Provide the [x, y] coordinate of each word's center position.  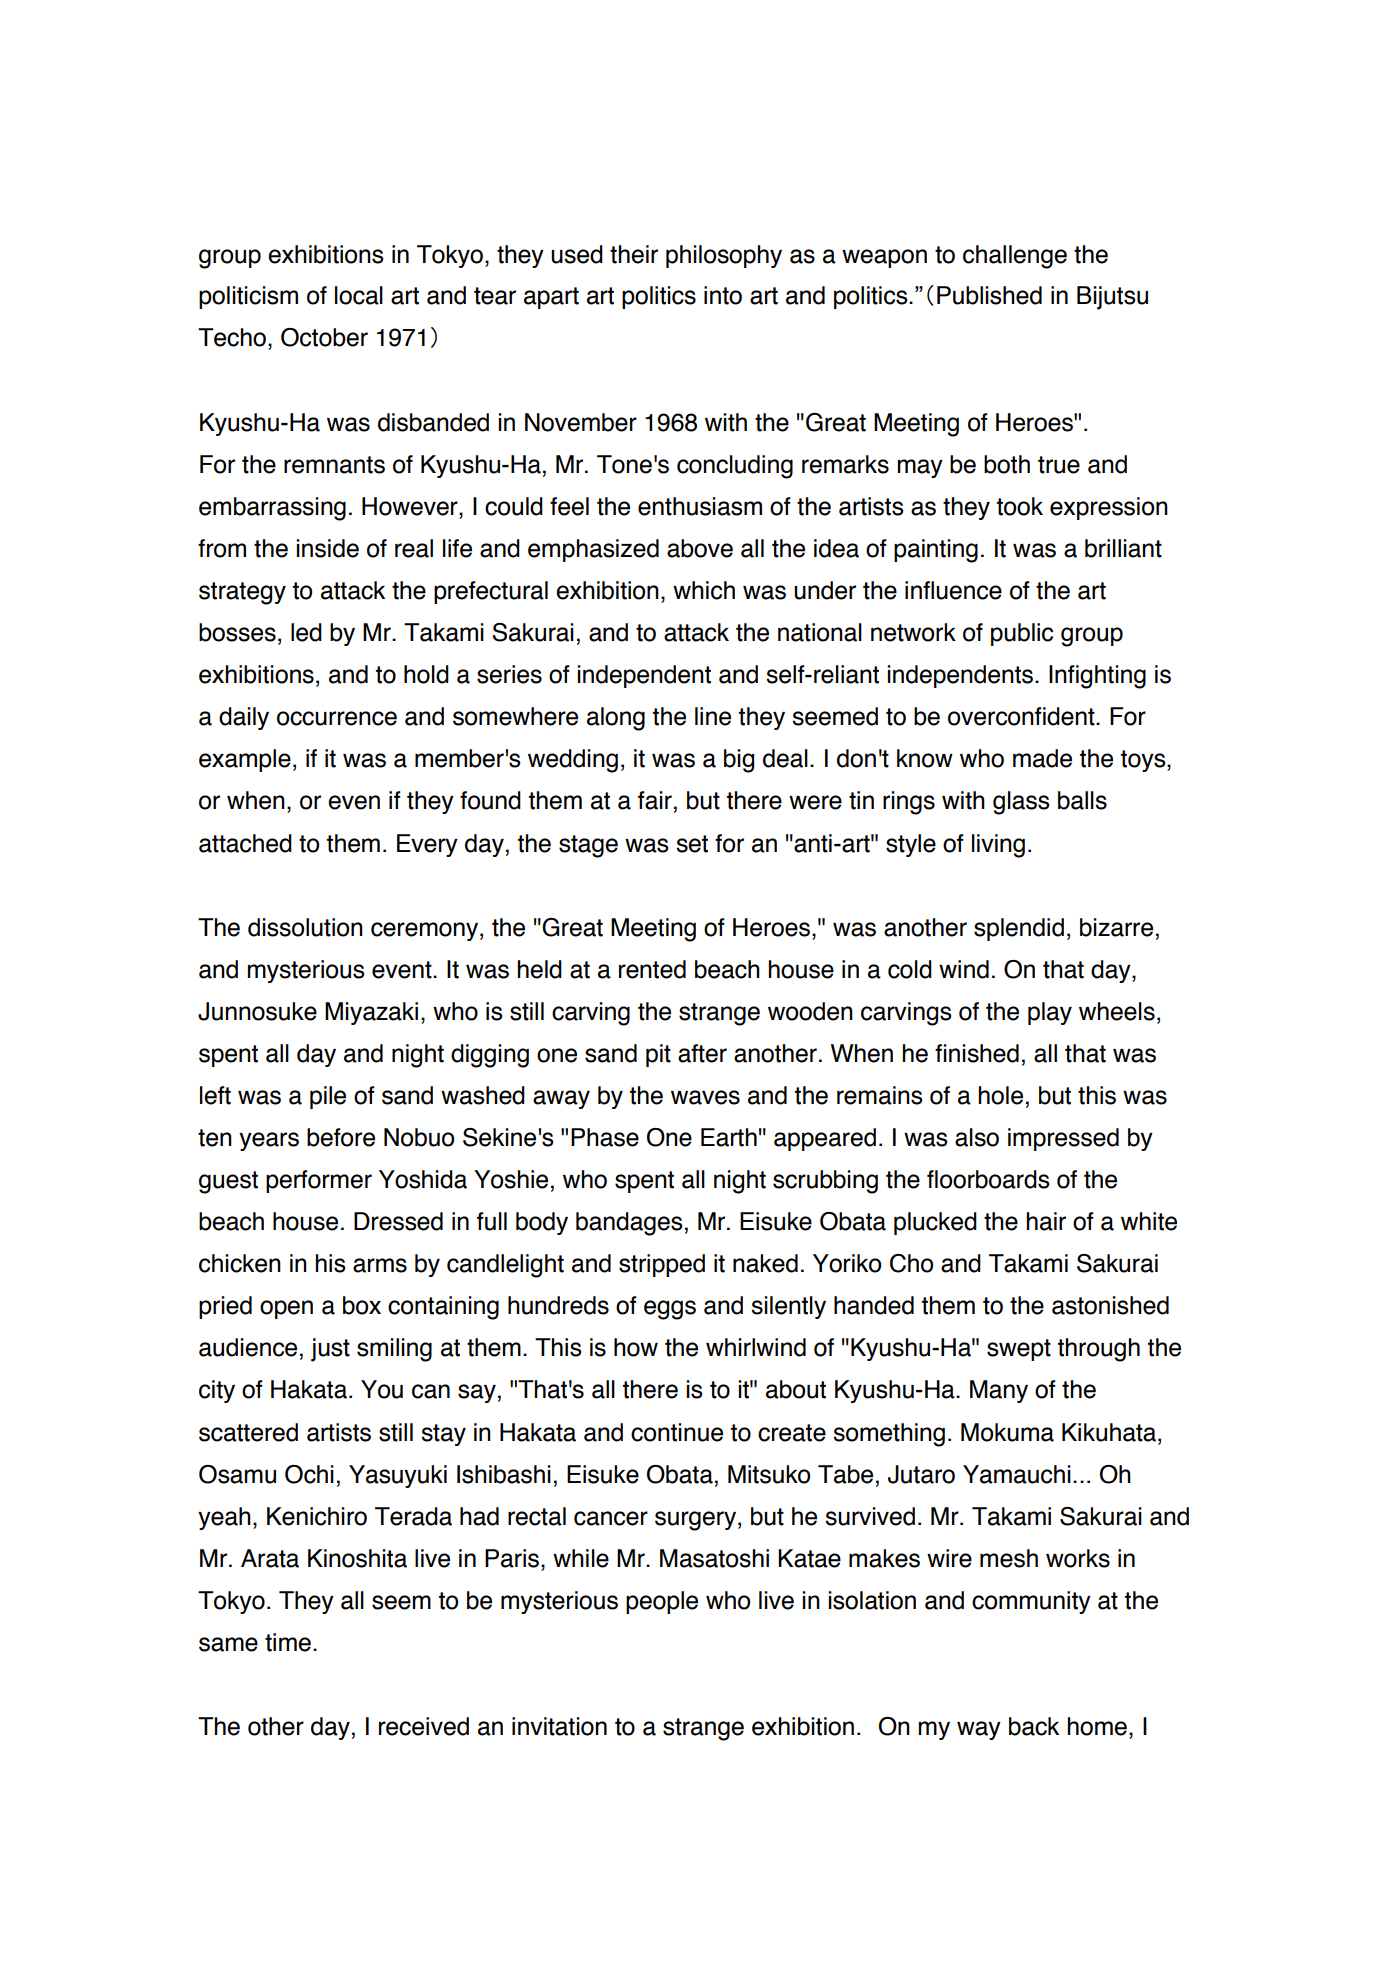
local [359, 295]
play [1050, 1013]
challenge [1015, 257]
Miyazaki [371, 1013]
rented [652, 969]
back [1034, 1726]
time [288, 1642]
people [662, 1602]
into [723, 295]
